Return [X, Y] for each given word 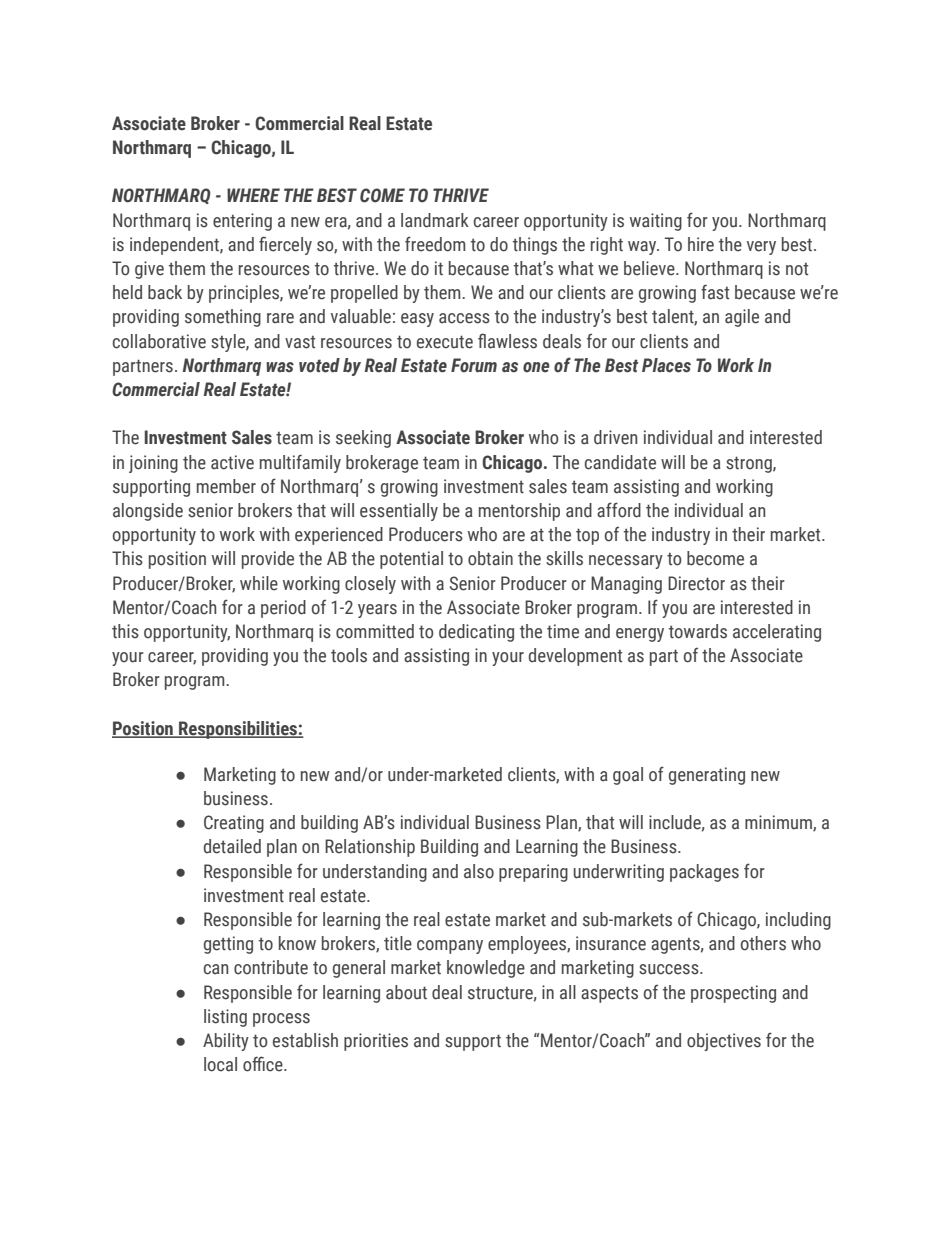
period [283, 609]
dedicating [476, 633]
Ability [226, 1042]
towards [698, 631]
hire [701, 244]
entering [242, 222]
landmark [435, 220]
